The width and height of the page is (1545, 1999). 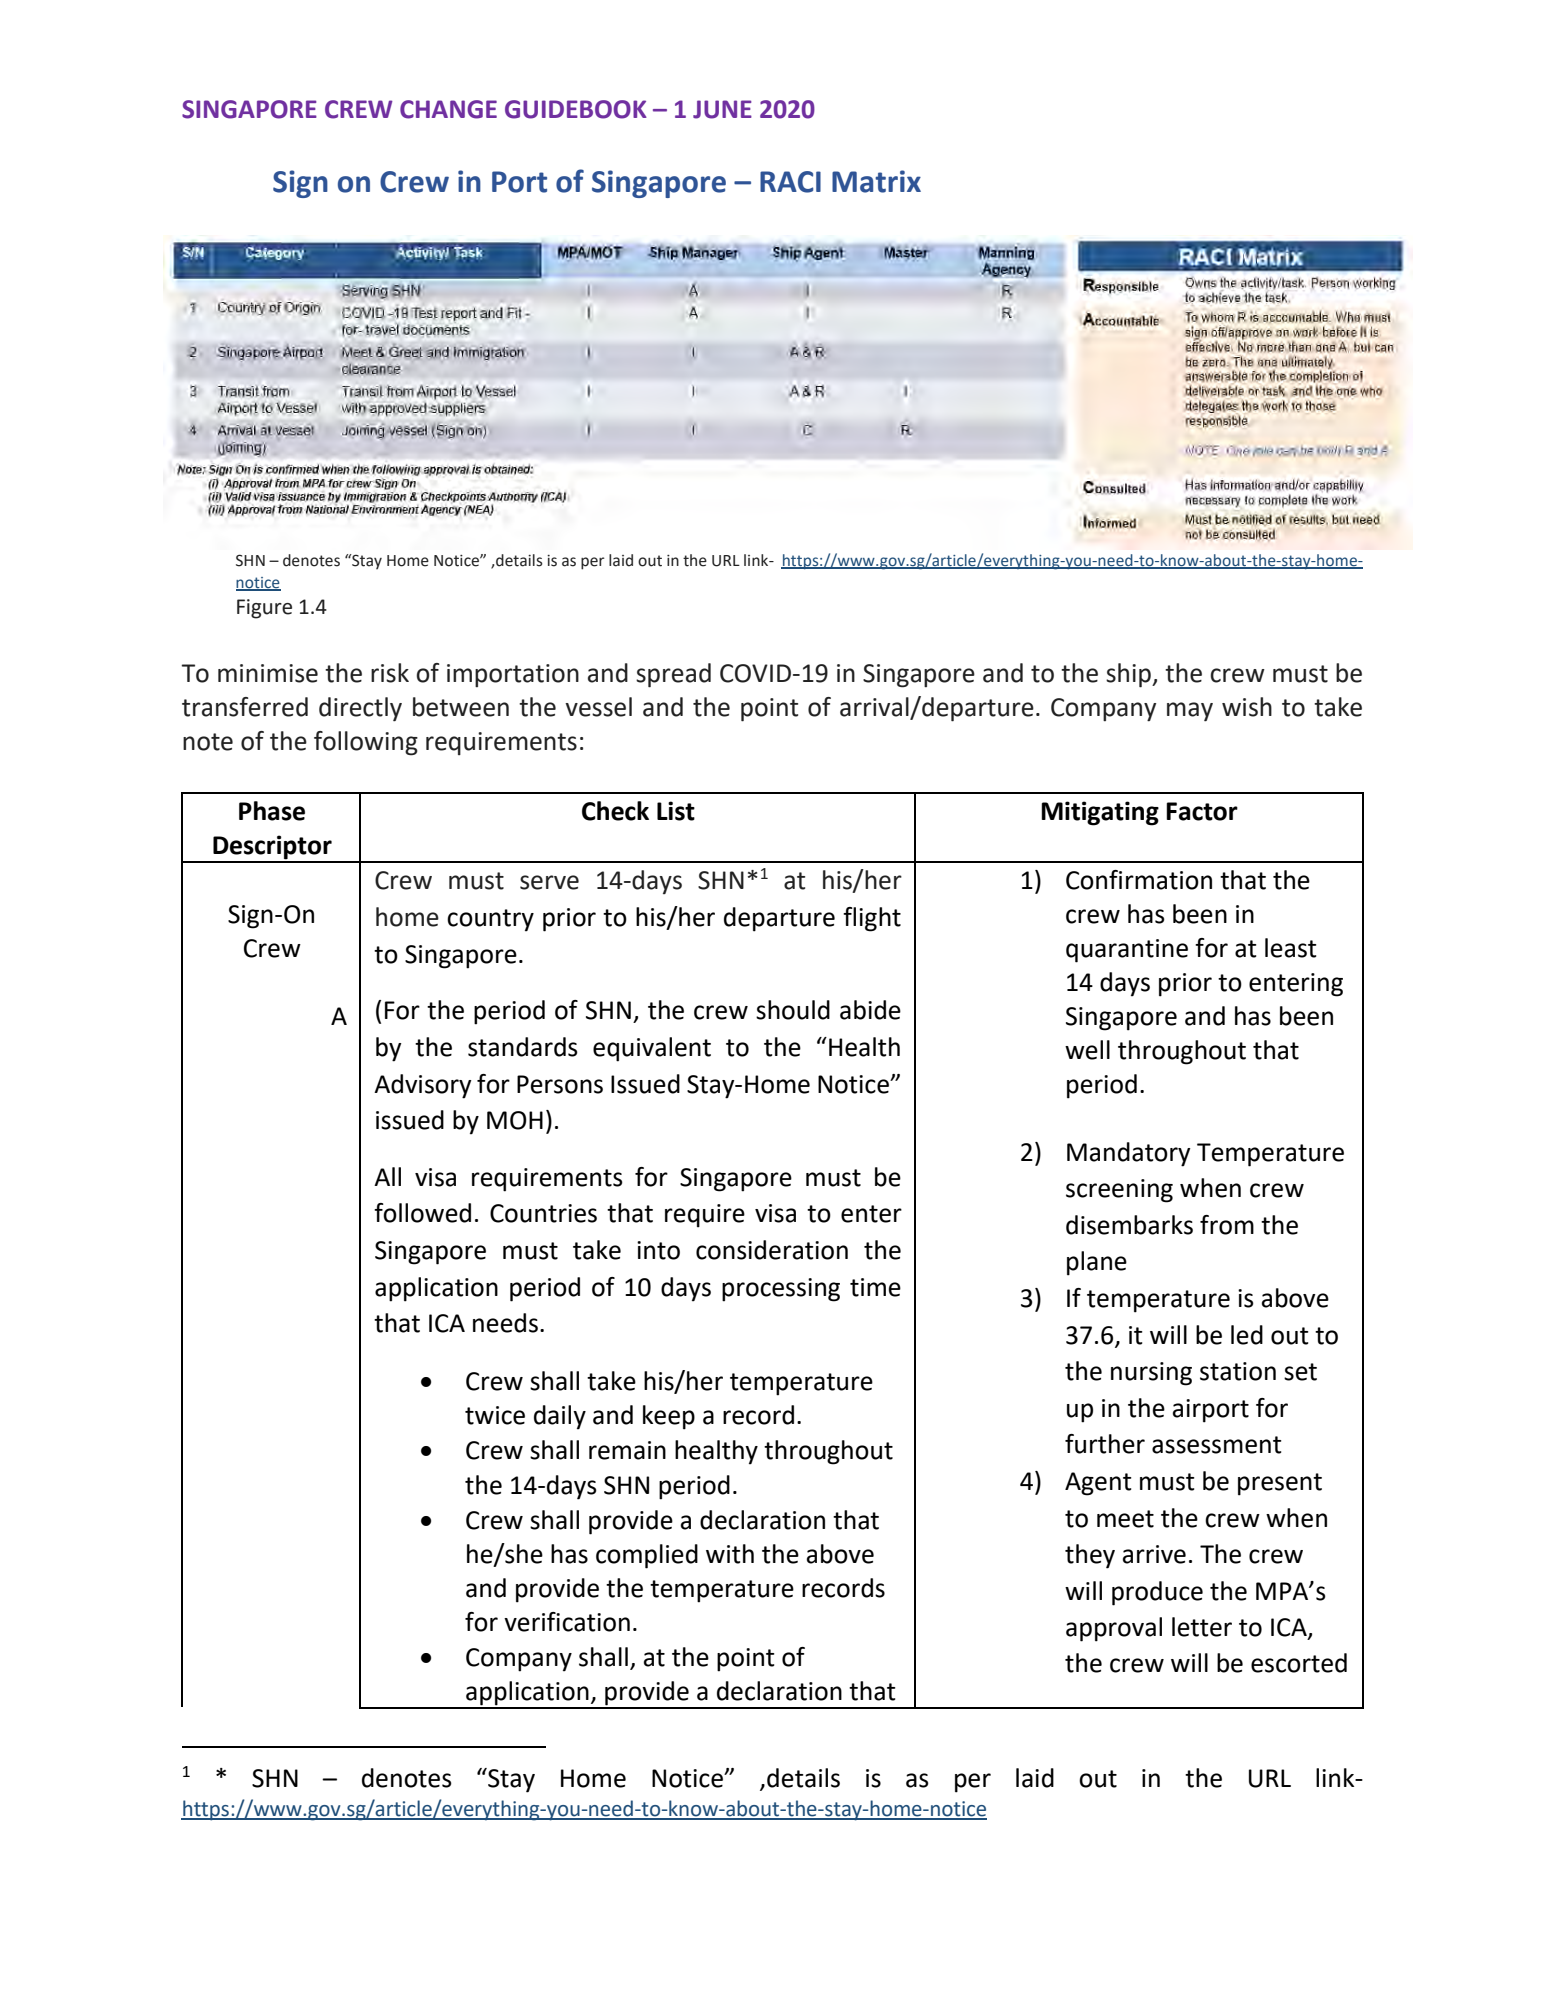 What do you see at coordinates (1202, 1627) in the page?
I see `letter` at bounding box center [1202, 1627].
